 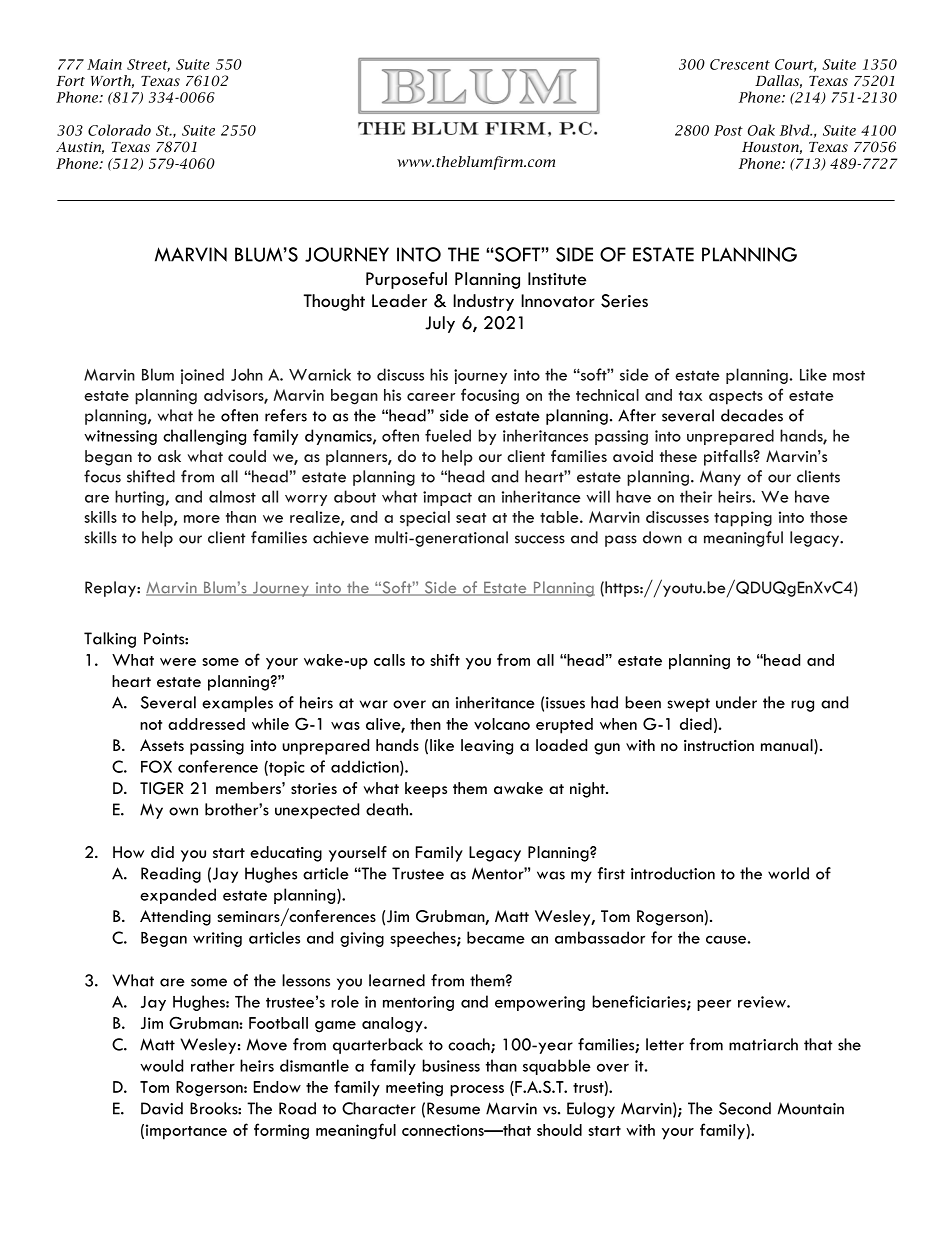 I want to click on David, so click(x=162, y=1108).
